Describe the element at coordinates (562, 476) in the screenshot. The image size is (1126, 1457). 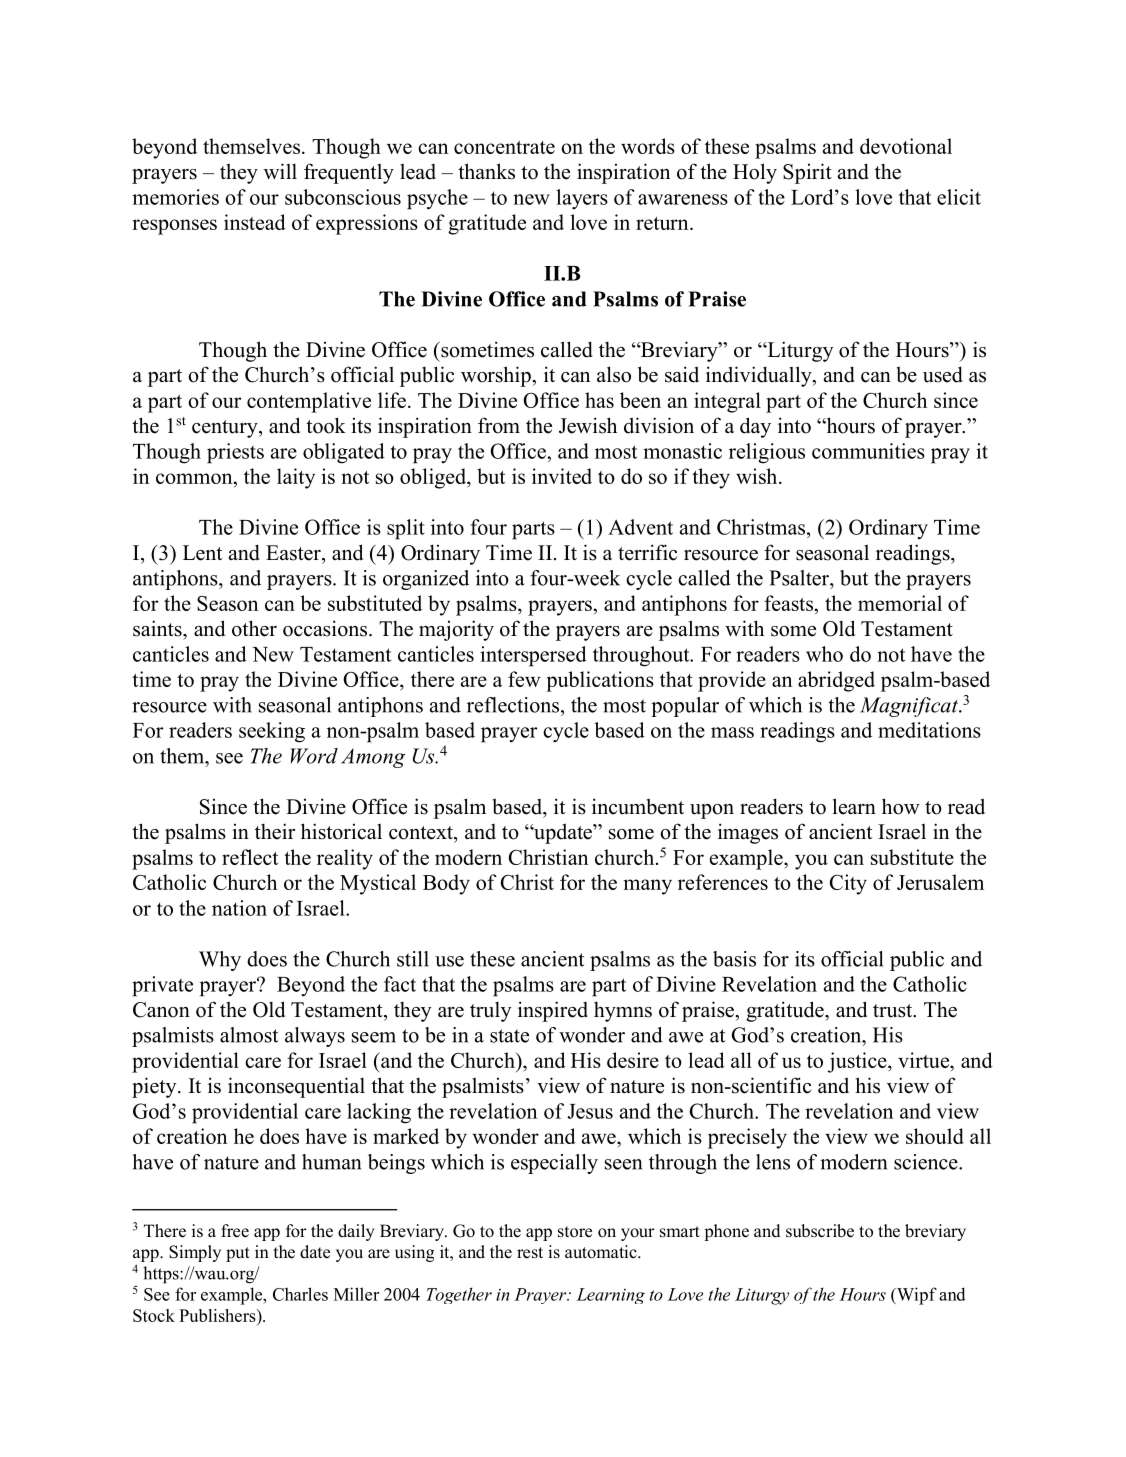
I see `invited` at that location.
